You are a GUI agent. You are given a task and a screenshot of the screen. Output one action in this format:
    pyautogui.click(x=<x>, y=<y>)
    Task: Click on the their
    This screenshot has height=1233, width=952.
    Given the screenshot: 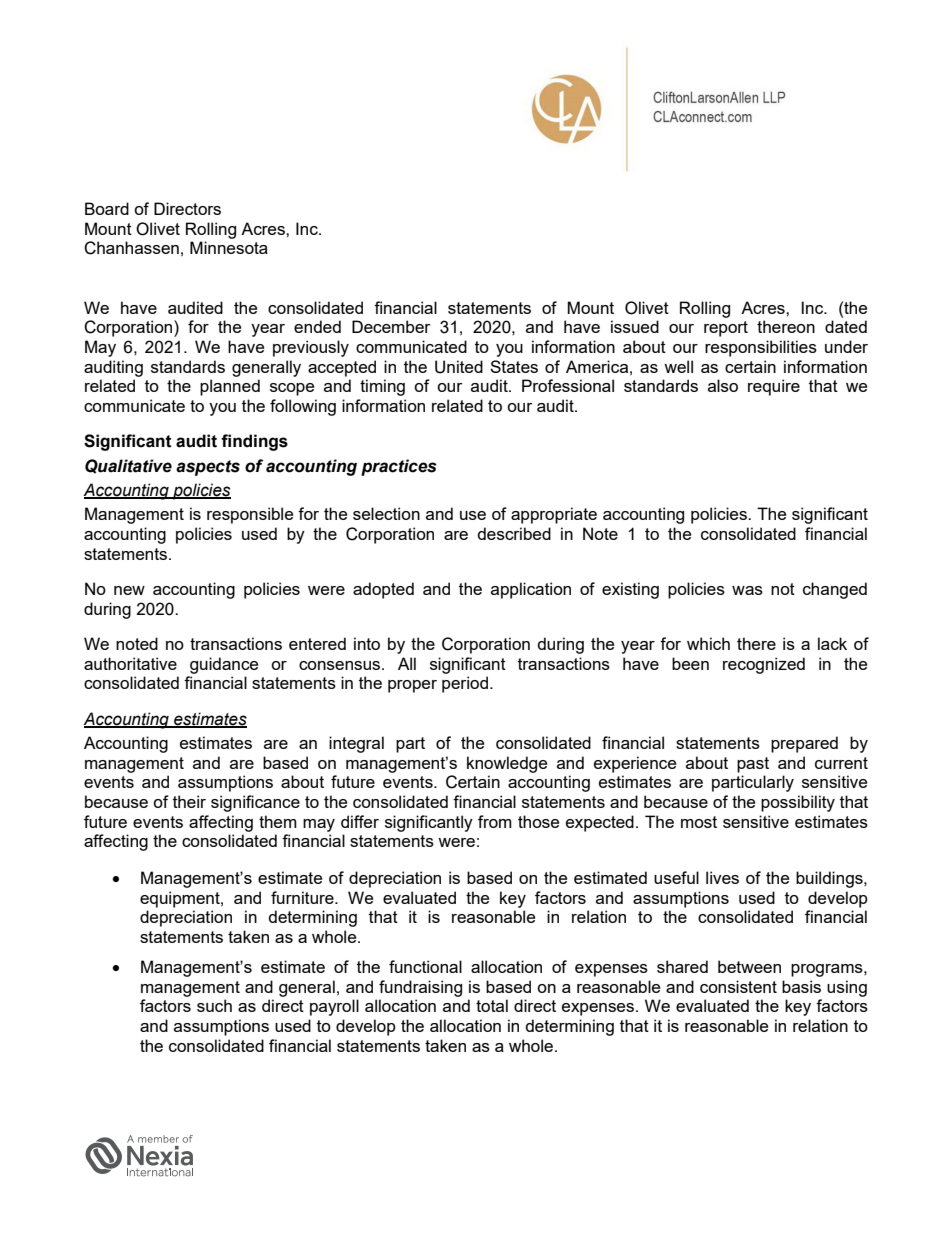 What is the action you would take?
    pyautogui.click(x=189, y=801)
